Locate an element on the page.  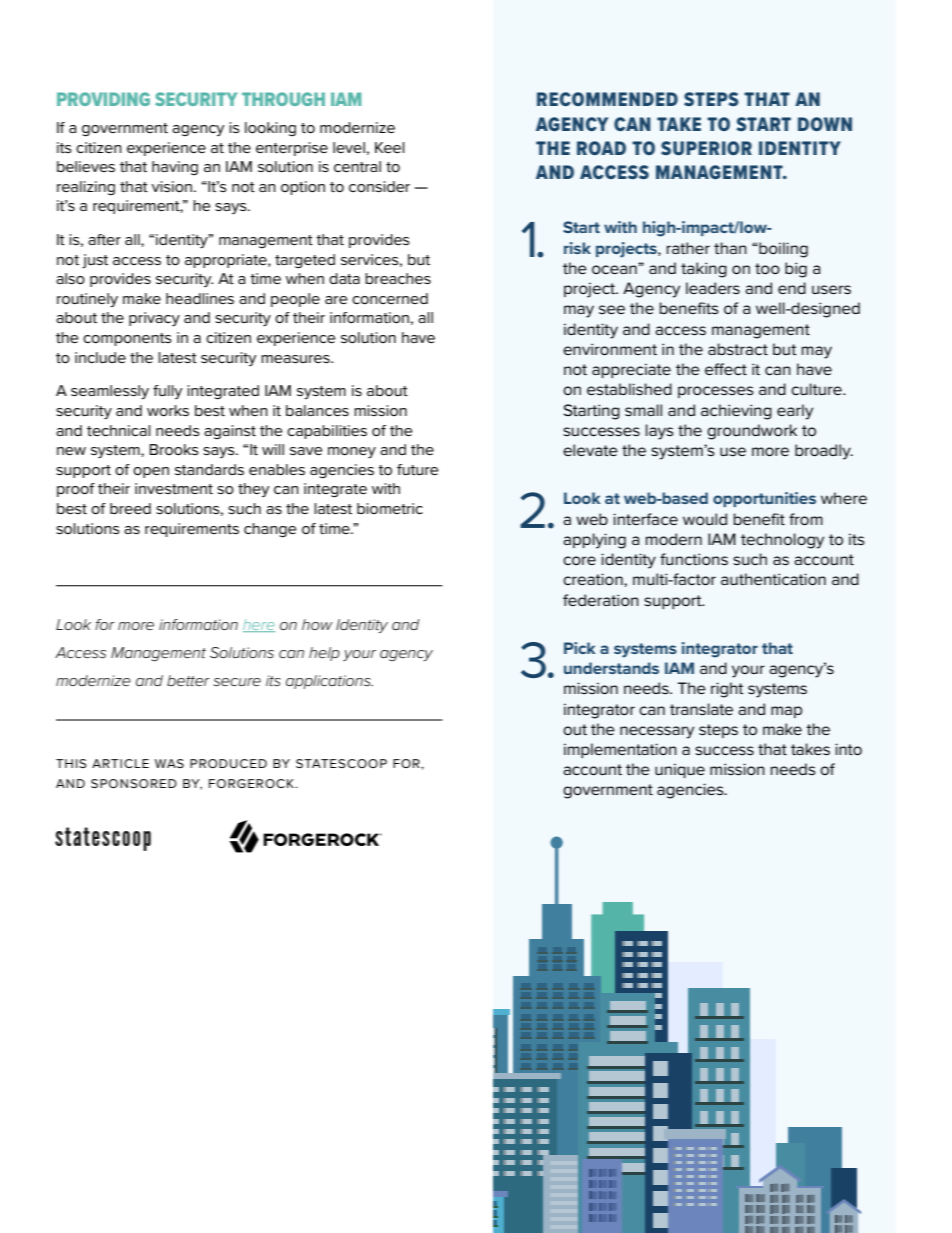
groundwork is located at coordinates (752, 432).
